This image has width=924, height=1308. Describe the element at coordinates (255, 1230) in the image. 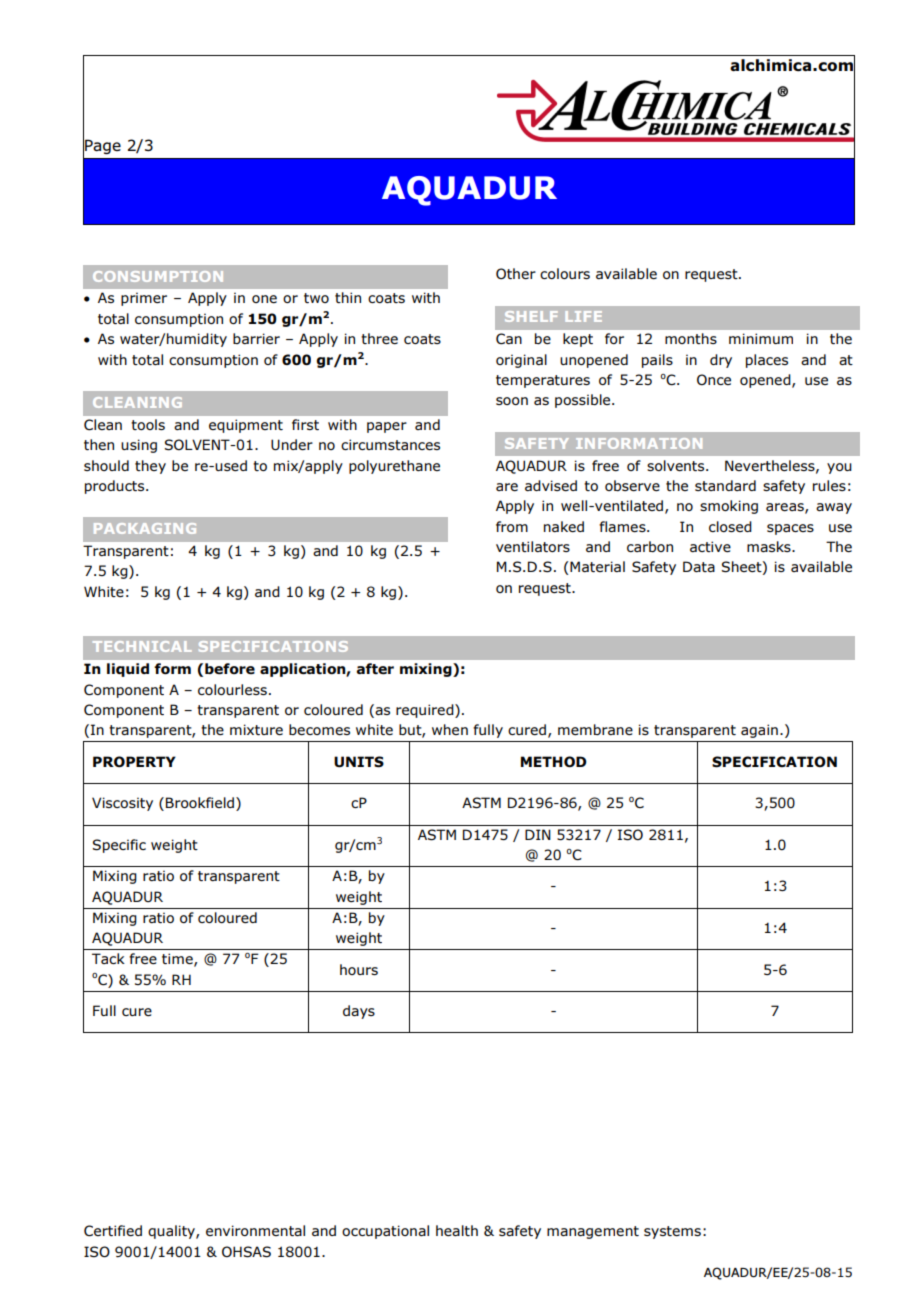

I see `environmental` at that location.
